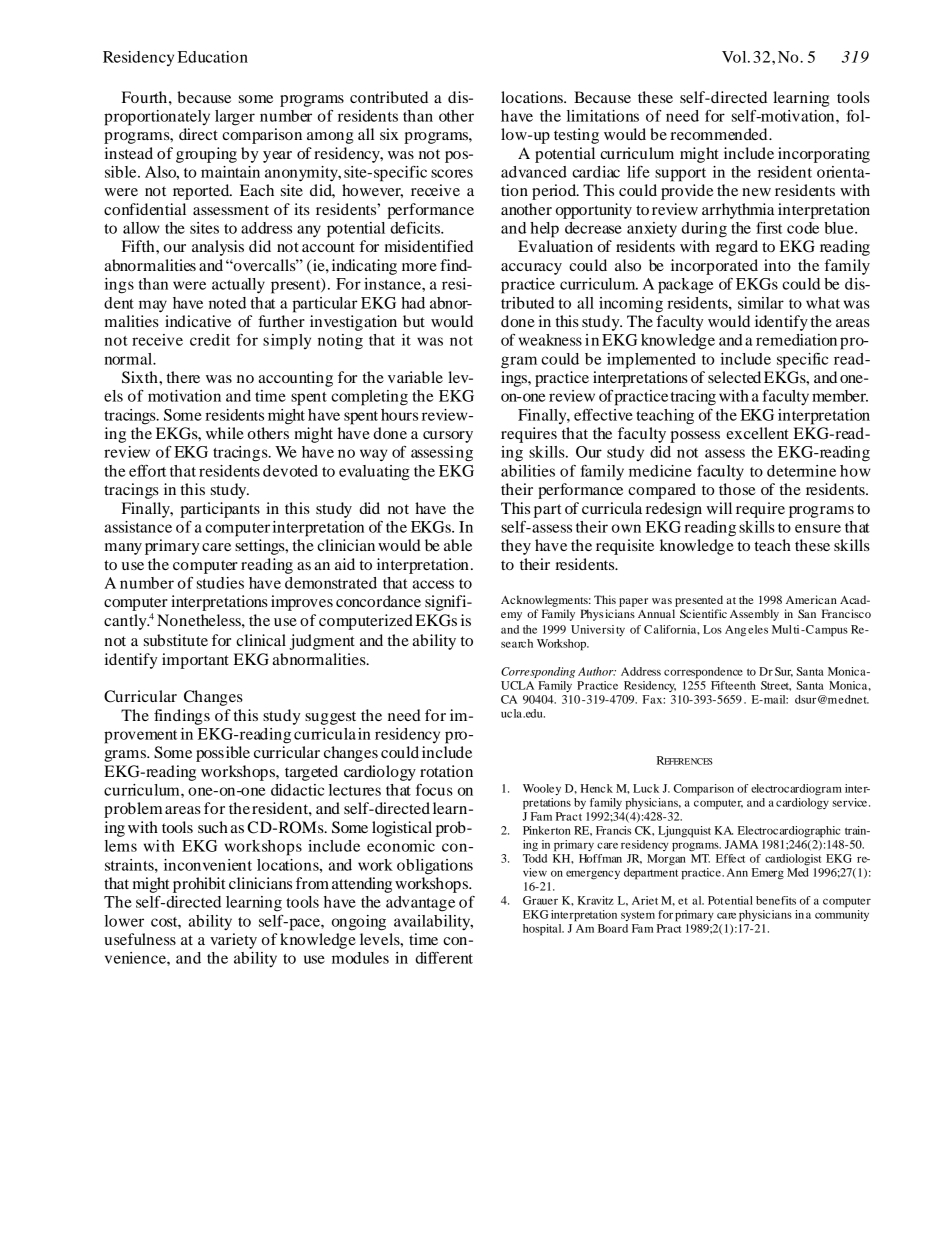 This document has width=952, height=1233. What do you see at coordinates (138, 527) in the document?
I see `assistance` at bounding box center [138, 527].
